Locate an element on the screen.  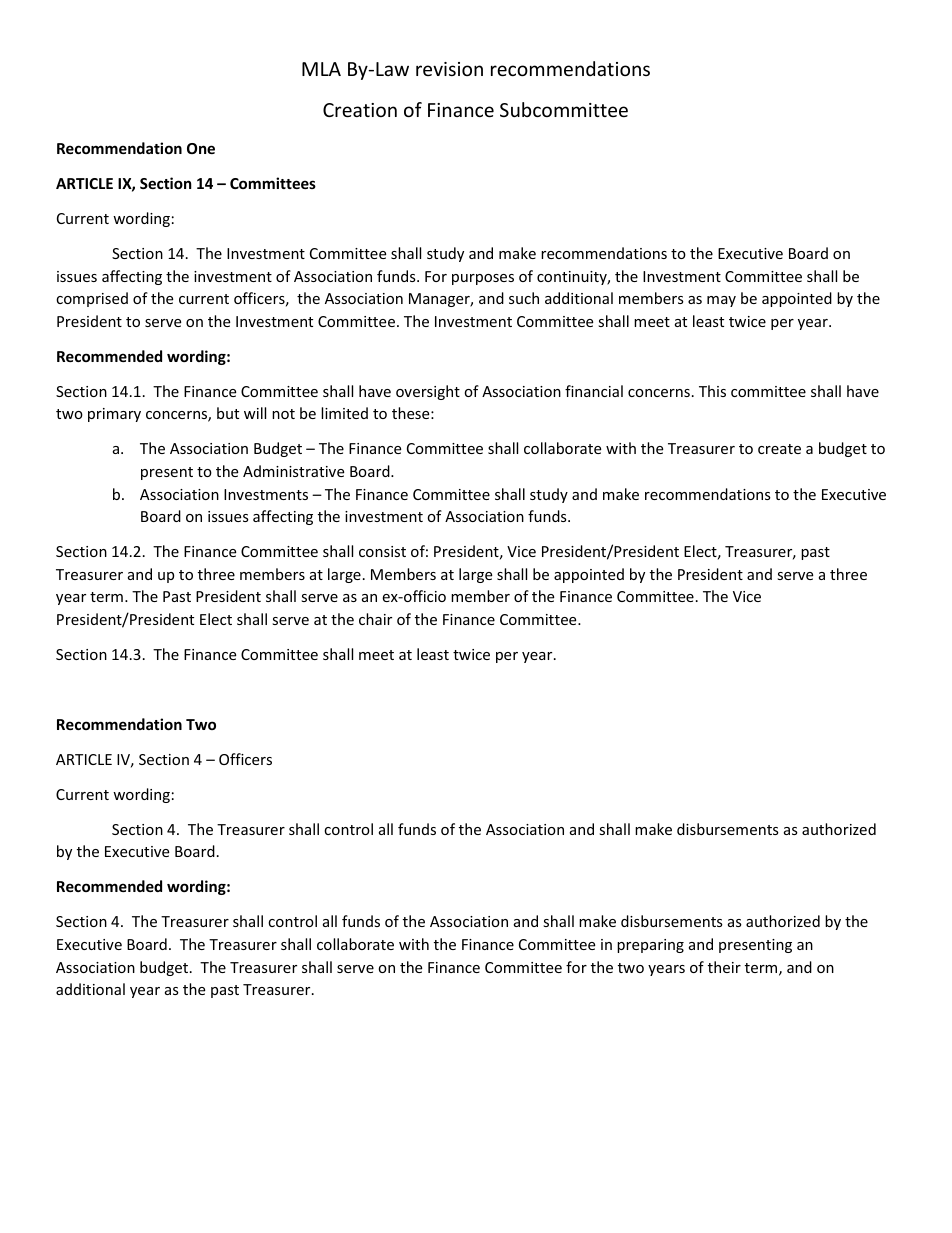
may is located at coordinates (721, 301).
